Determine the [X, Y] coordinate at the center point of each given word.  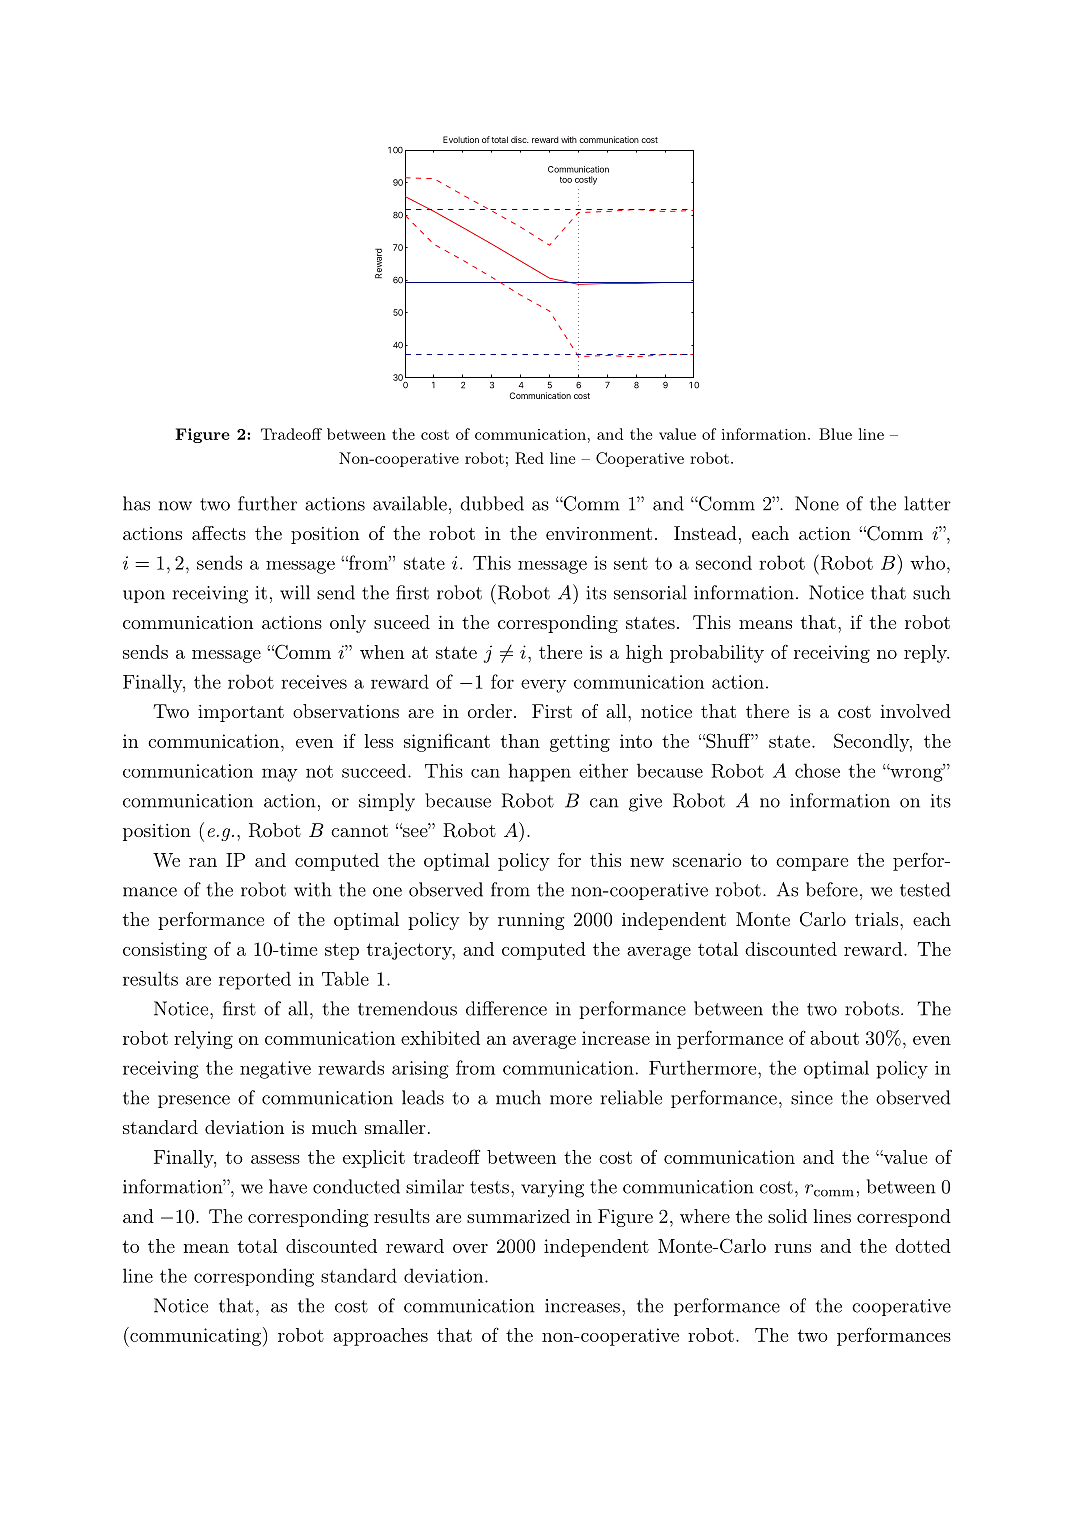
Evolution [461, 139]
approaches [380, 1337]
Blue [835, 434]
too [566, 180]
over [470, 1248]
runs [793, 1248]
